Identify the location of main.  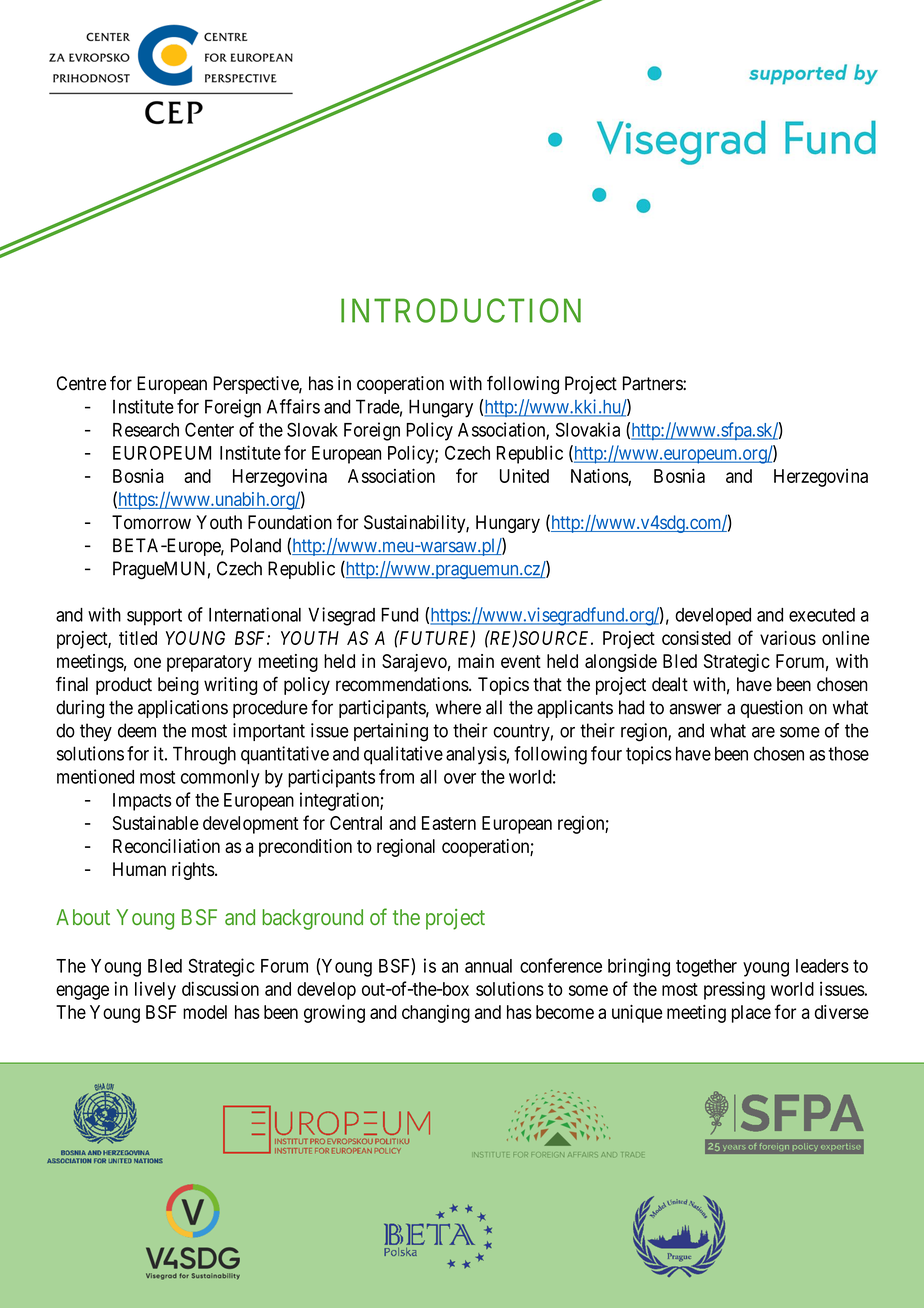
(476, 661).
